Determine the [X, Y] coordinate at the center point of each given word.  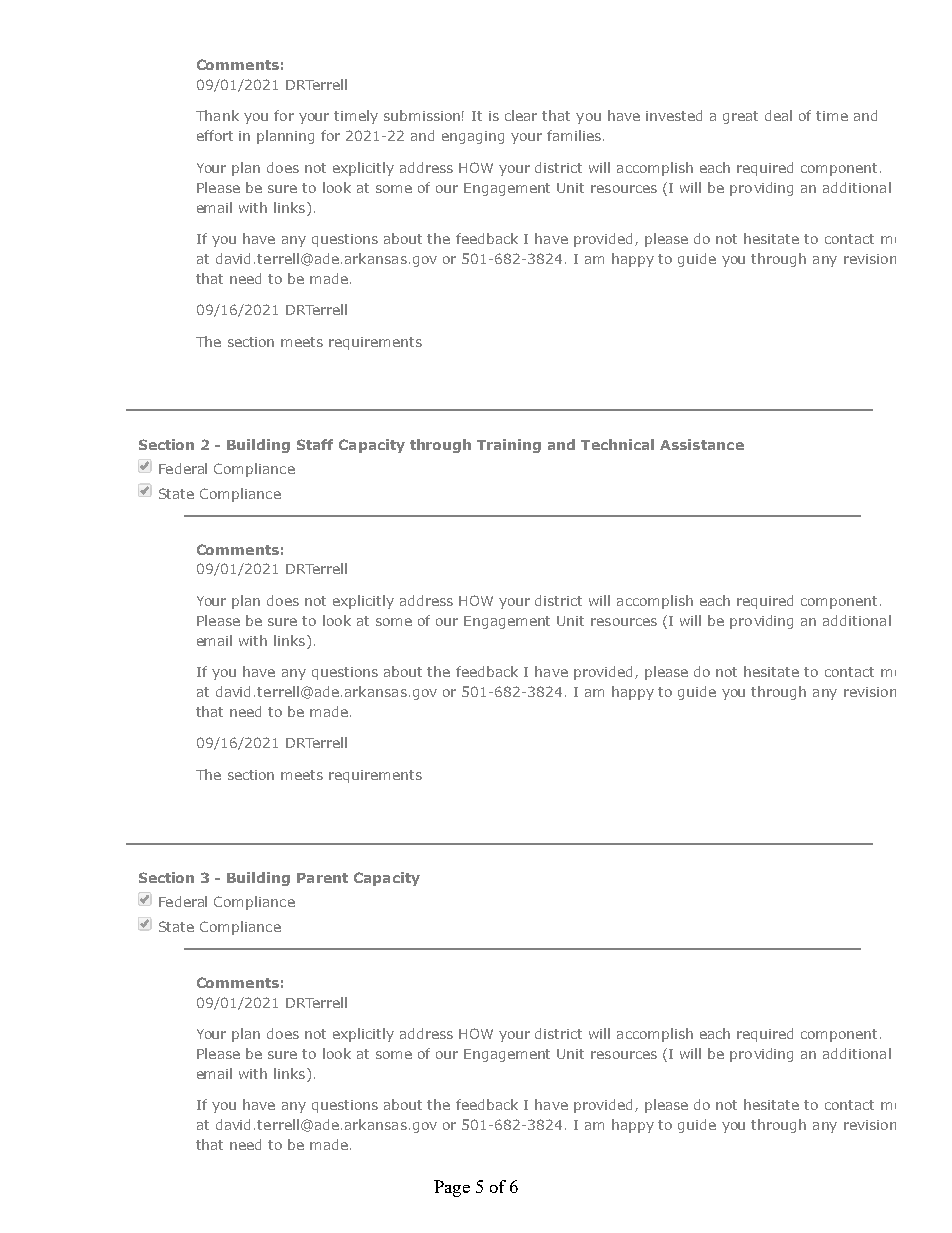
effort [215, 135]
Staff [315, 444]
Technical [617, 444]
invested [674, 115]
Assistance [702, 444]
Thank [217, 115]
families [574, 135]
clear [521, 115]
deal [778, 115]
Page [452, 1188]
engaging [473, 137]
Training [509, 446]
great [740, 117]
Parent [322, 878]
